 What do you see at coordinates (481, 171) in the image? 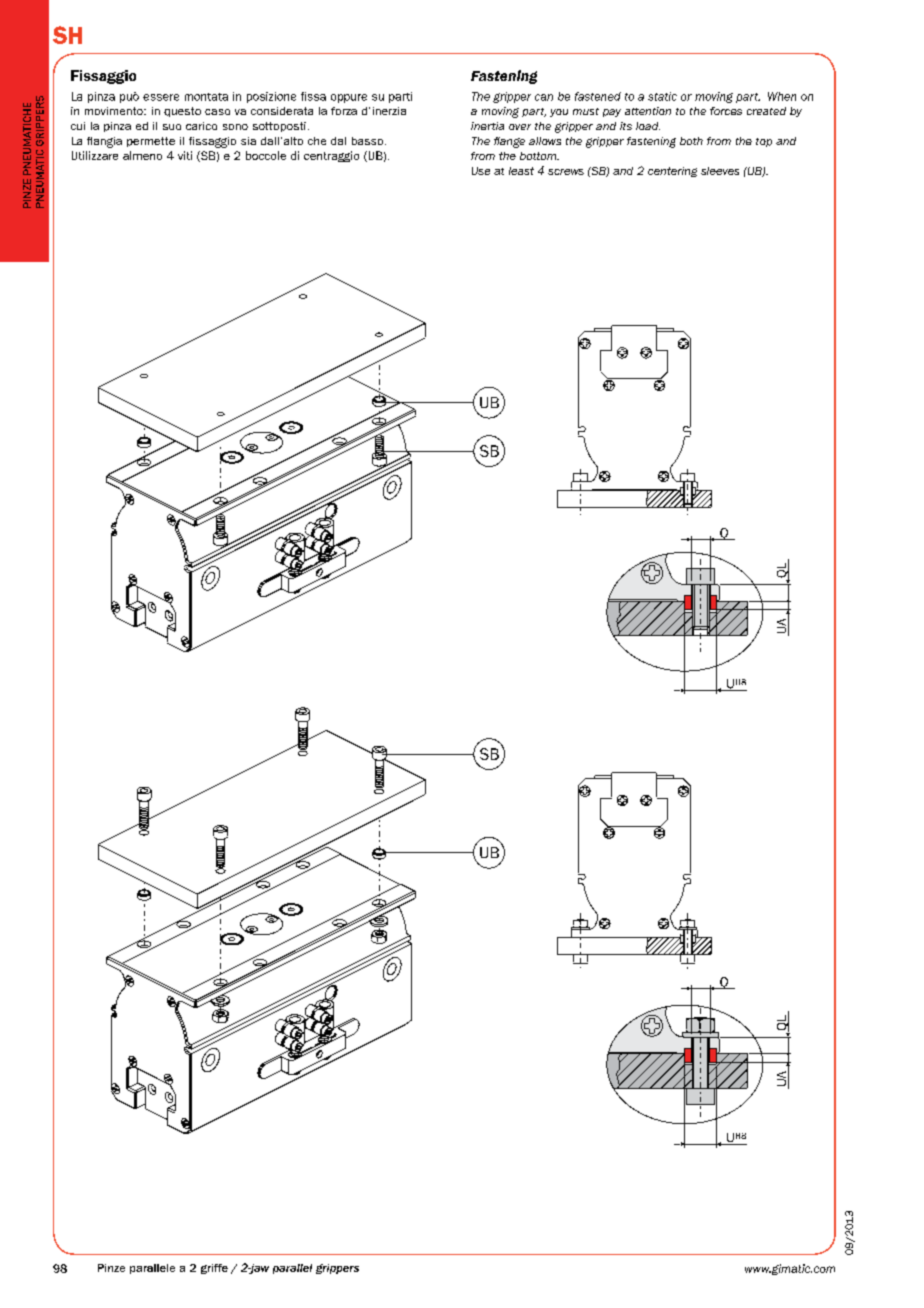
I see `Use` at bounding box center [481, 171].
